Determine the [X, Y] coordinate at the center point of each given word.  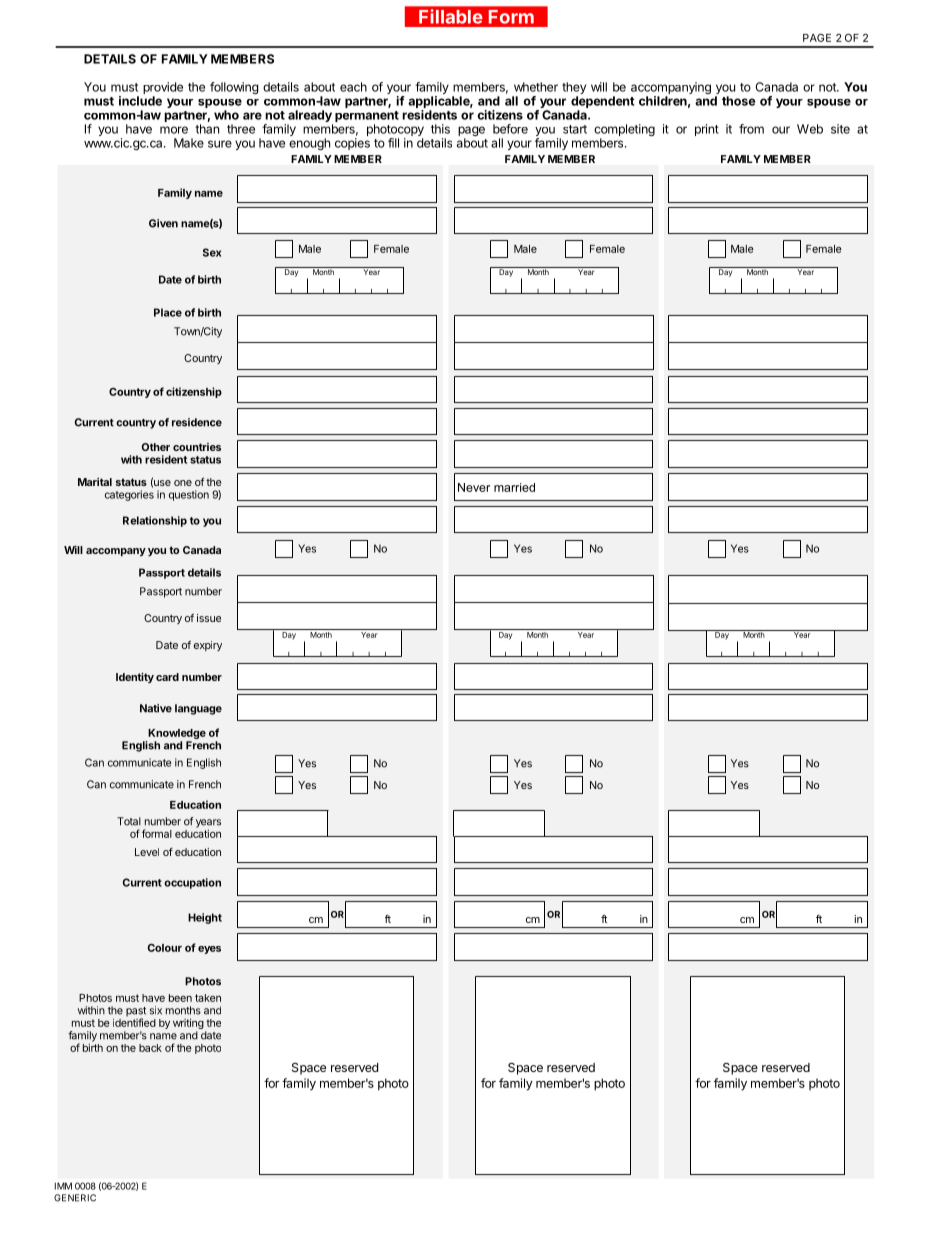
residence [197, 422]
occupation [192, 883]
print [707, 130]
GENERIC [75, 1198]
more [174, 130]
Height [205, 918]
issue [209, 618]
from [751, 129]
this [440, 129]
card [167, 677]
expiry [208, 646]
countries [197, 447]
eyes [209, 950]
